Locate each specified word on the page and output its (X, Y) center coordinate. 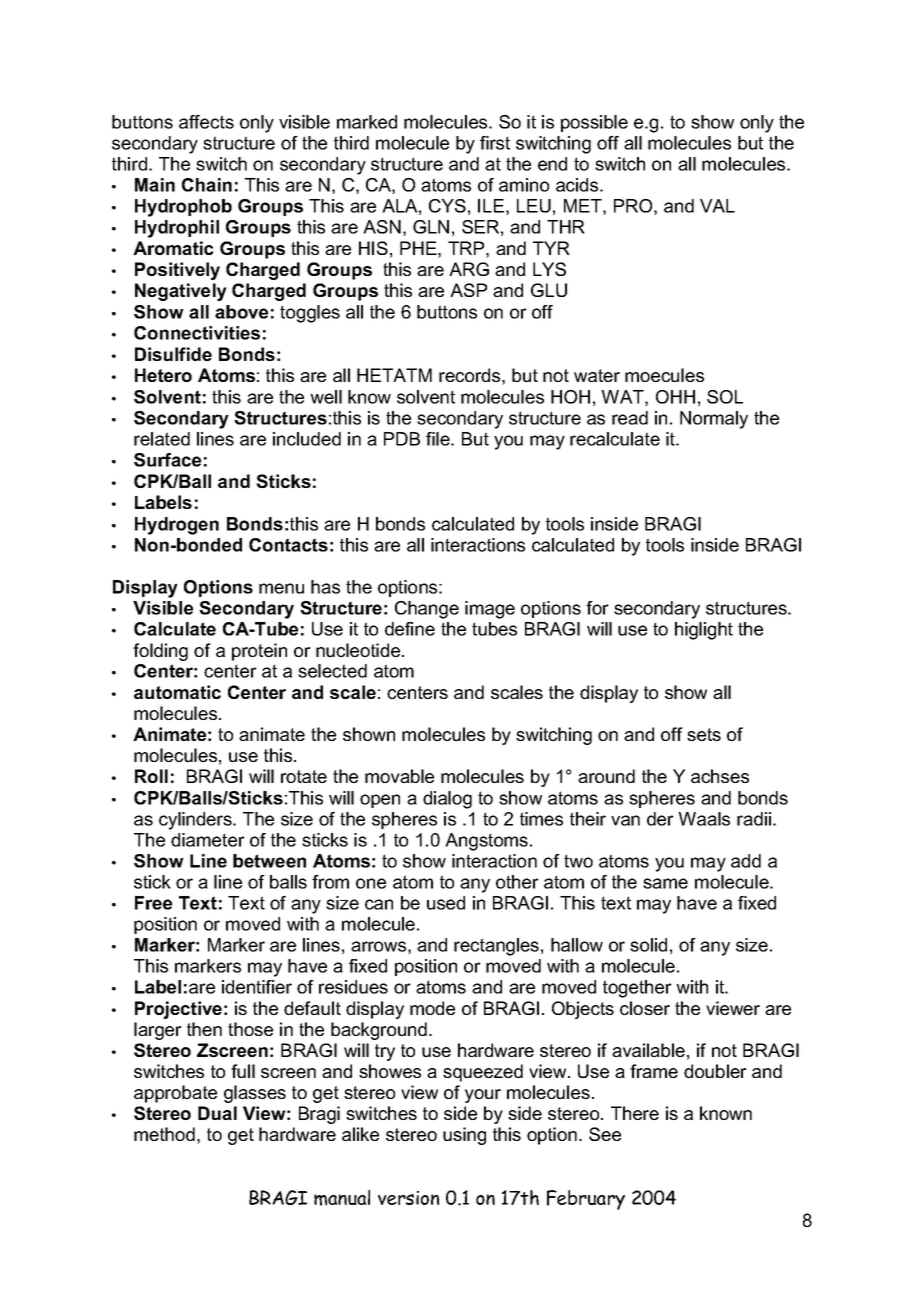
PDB (402, 439)
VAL (717, 206)
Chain (207, 185)
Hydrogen (177, 526)
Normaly (714, 420)
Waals (704, 819)
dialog (447, 800)
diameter (208, 840)
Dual (217, 1113)
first (495, 143)
